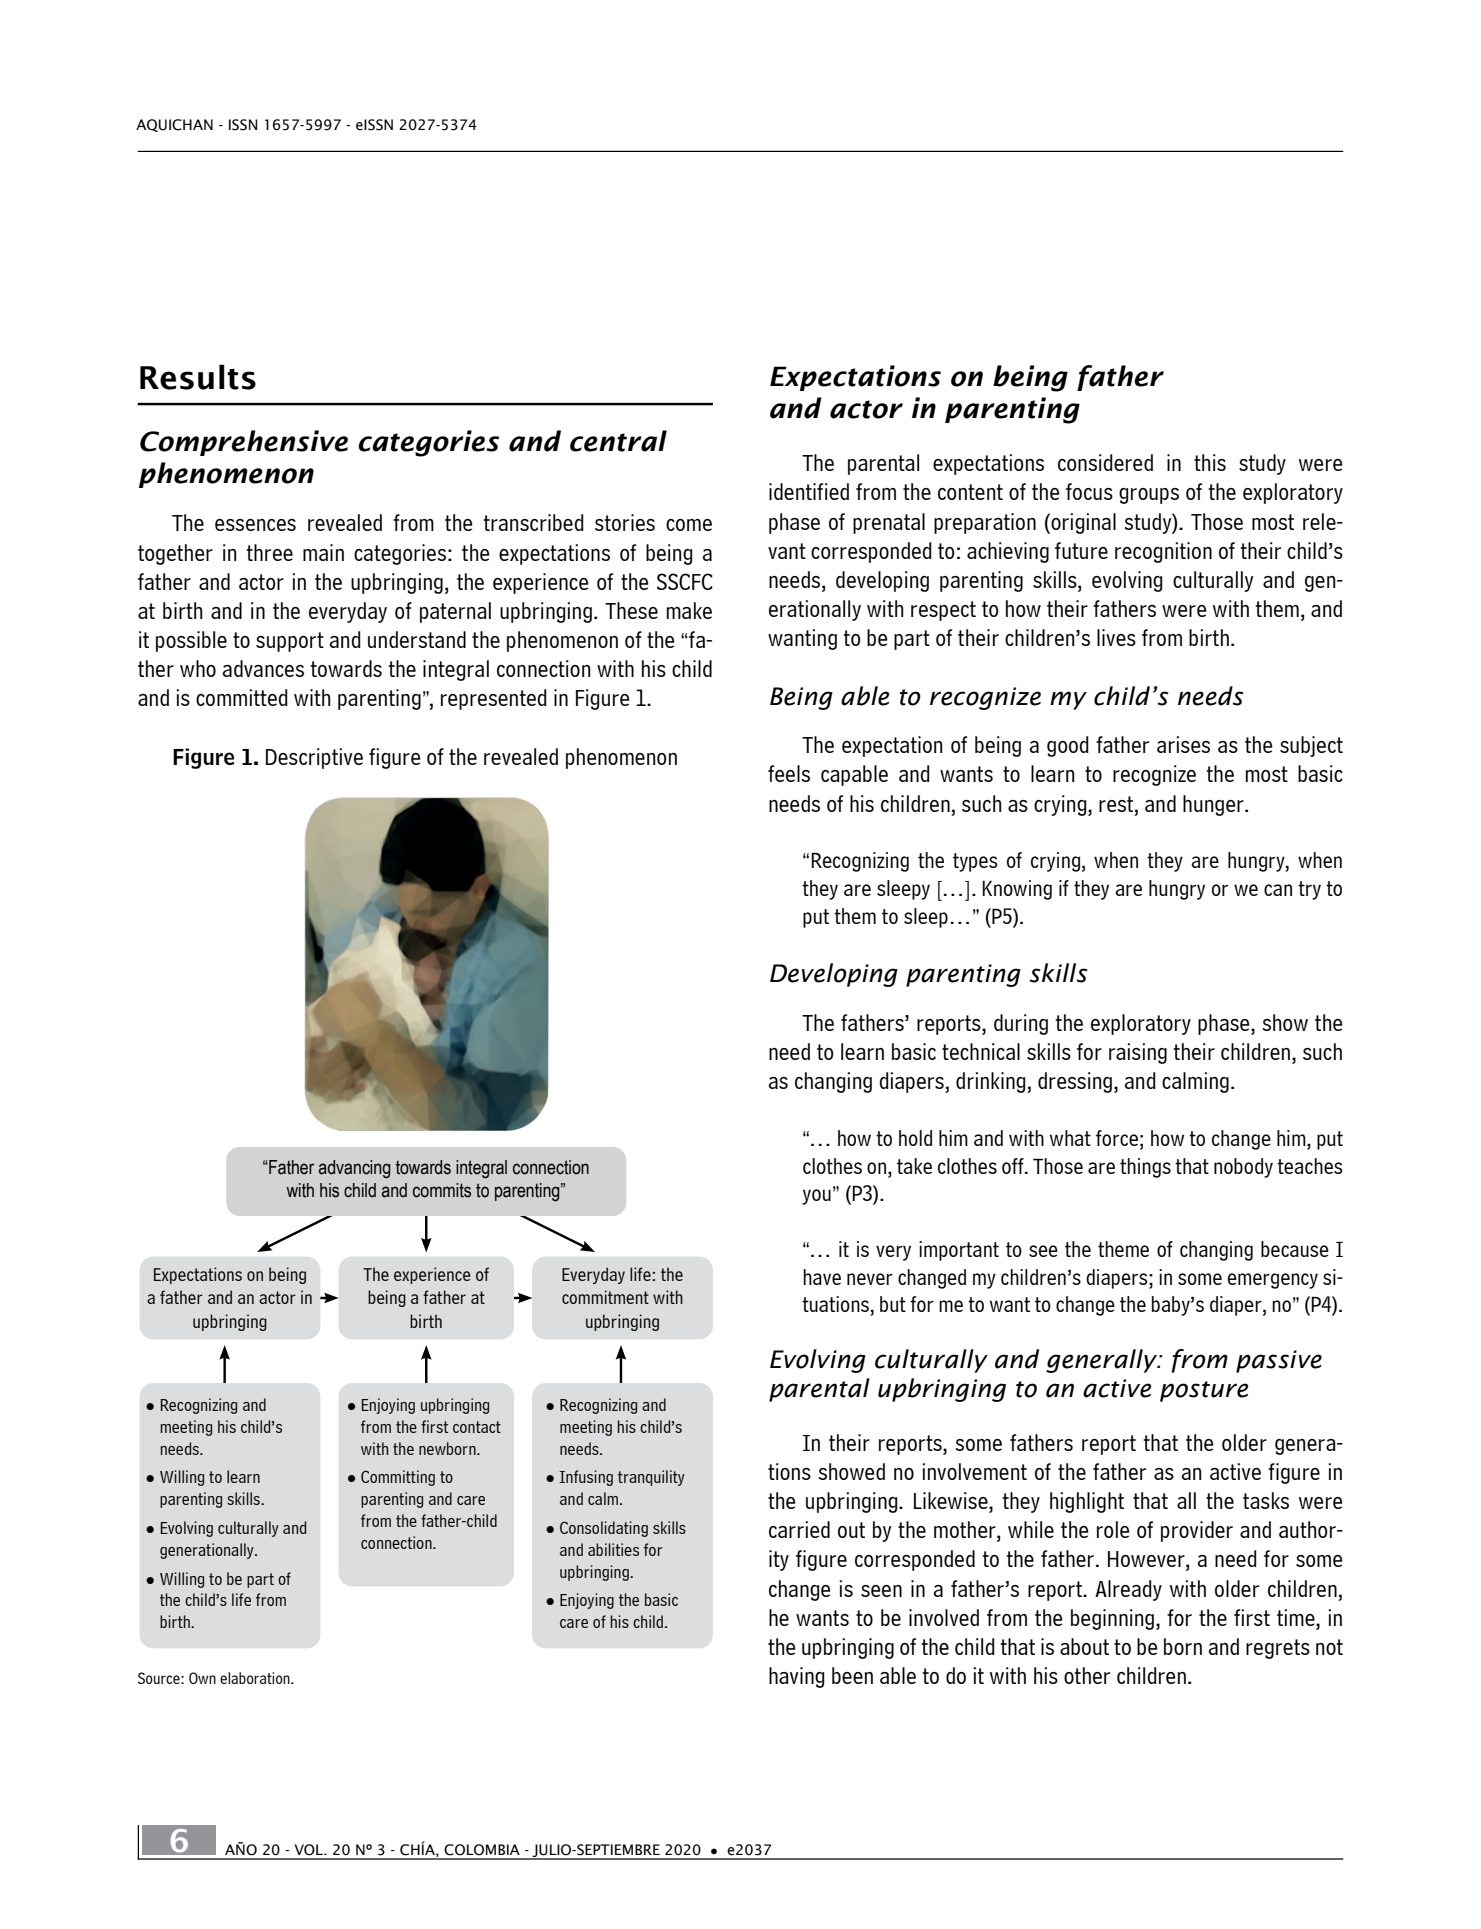 This screenshot has width=1481, height=1929. I want to click on commits, so click(442, 1190).
